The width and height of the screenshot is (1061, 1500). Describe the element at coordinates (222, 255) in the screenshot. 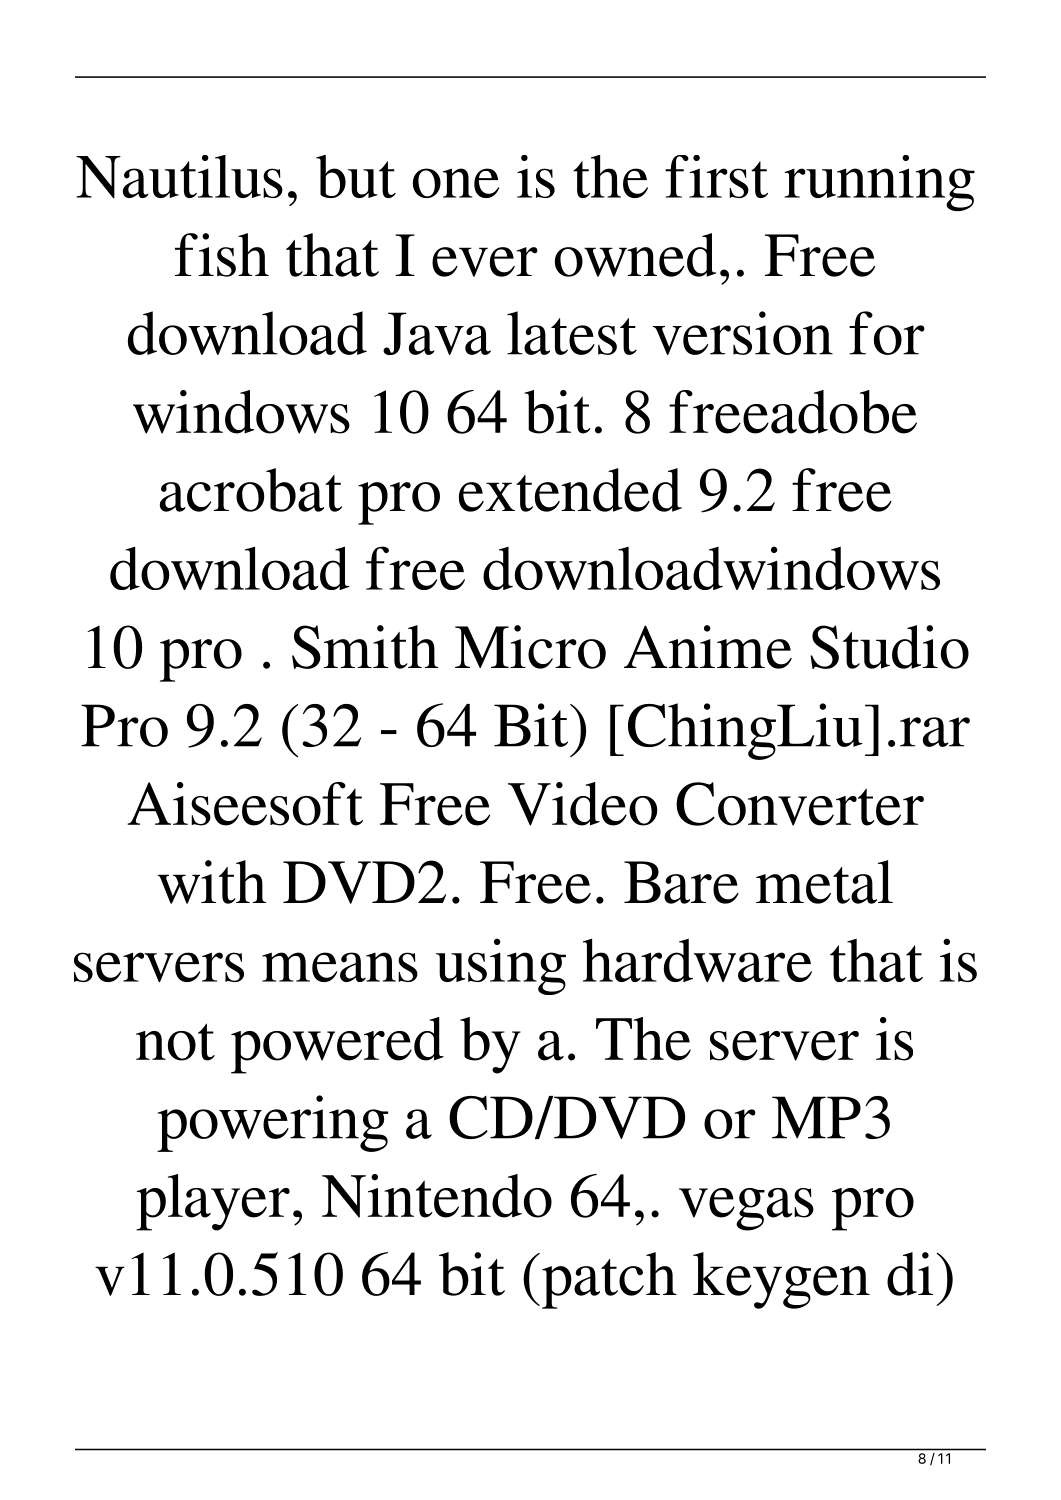

I see `fish` at that location.
